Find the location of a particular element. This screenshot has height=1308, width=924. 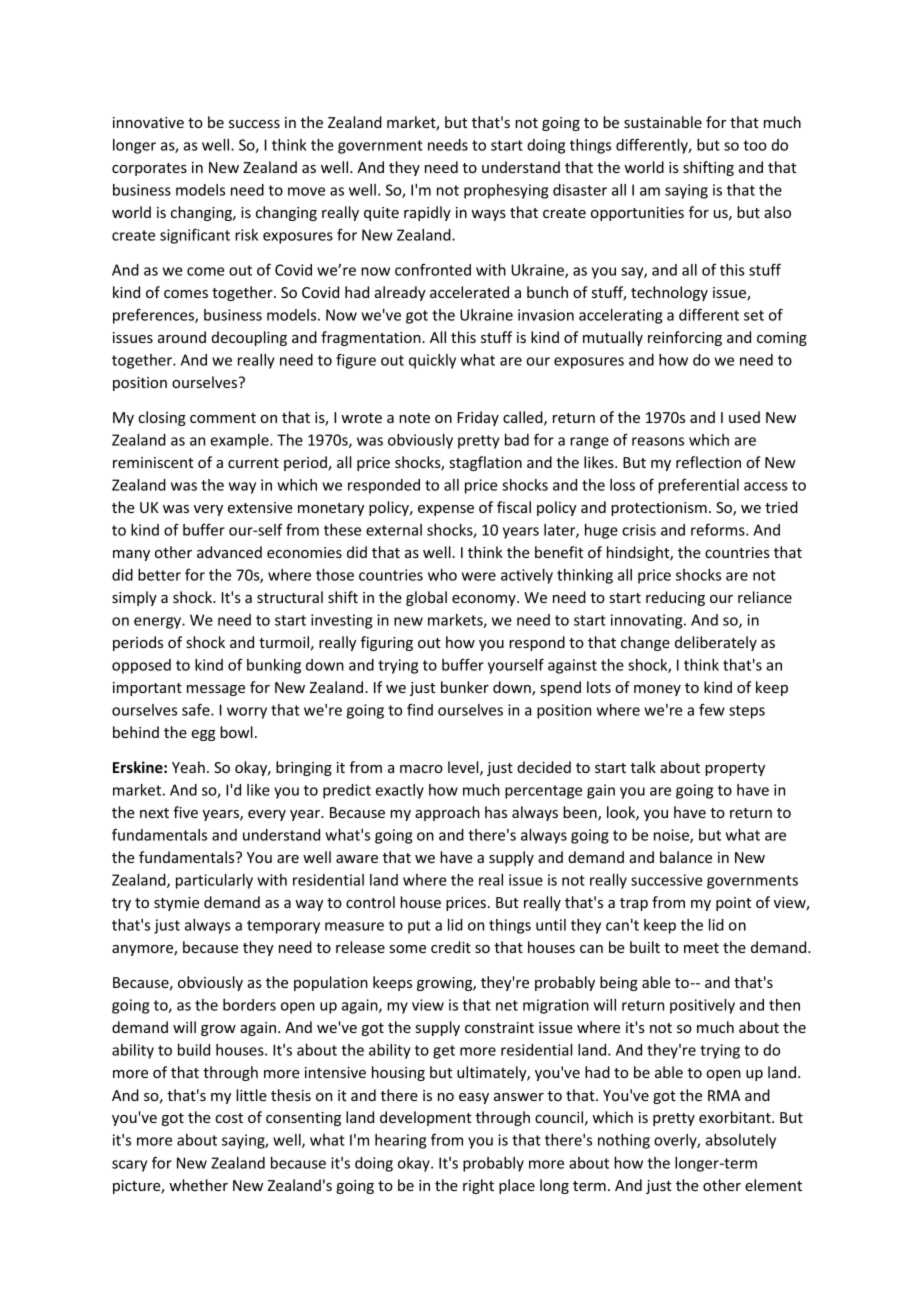

message is located at coordinates (216, 690).
